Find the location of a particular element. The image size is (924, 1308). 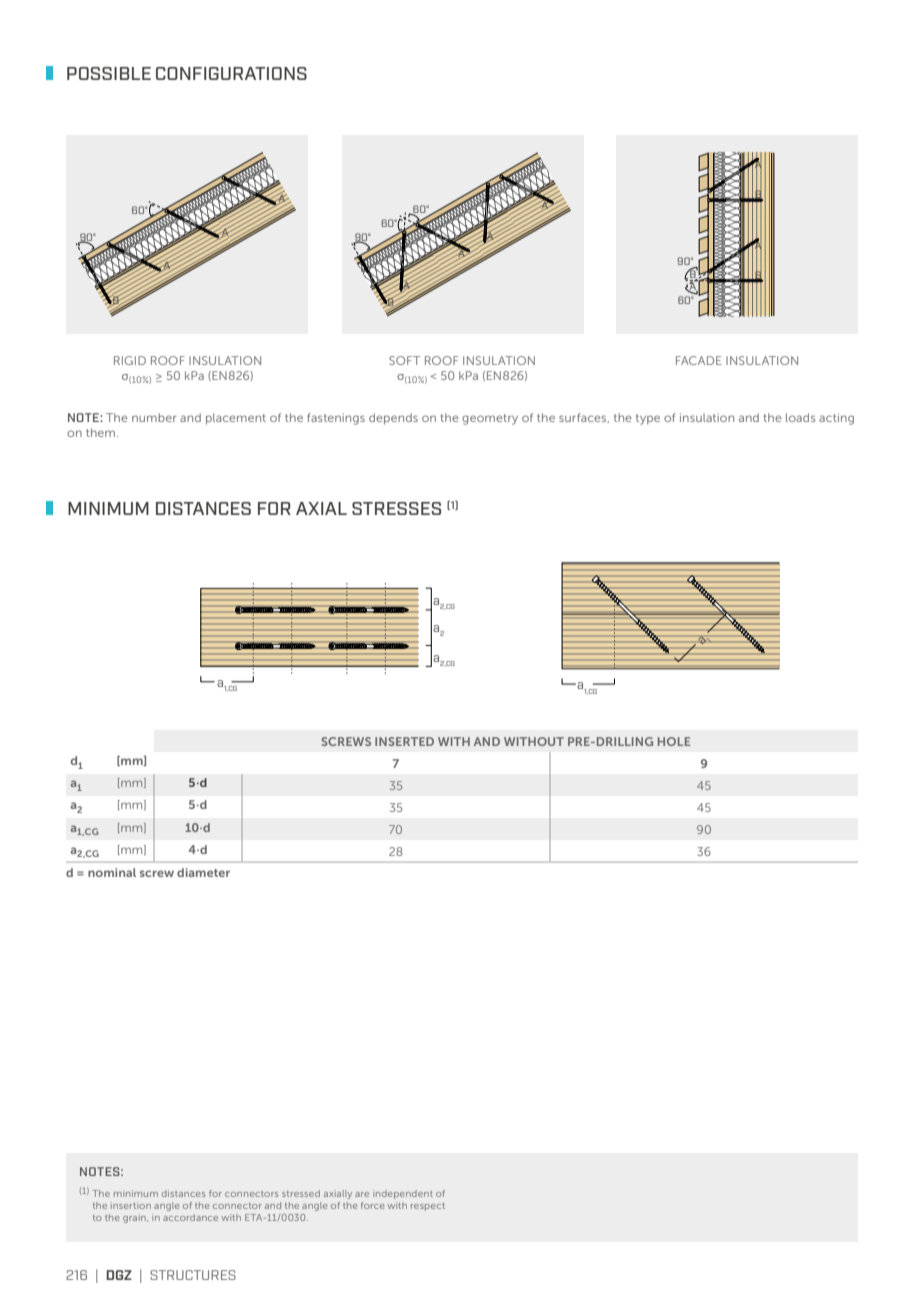

STRESSES is located at coordinates (396, 508).
